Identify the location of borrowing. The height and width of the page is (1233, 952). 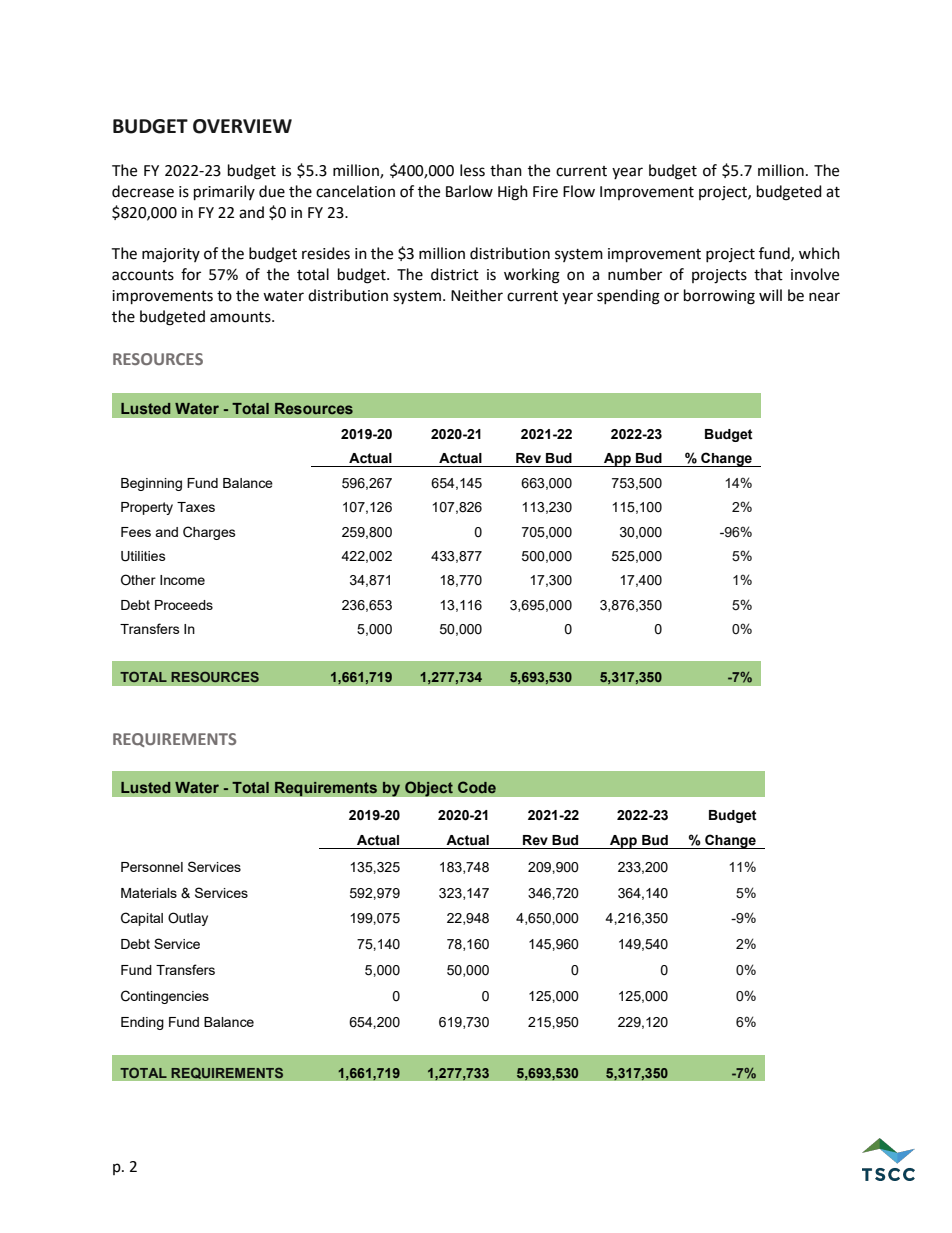
(719, 297).
